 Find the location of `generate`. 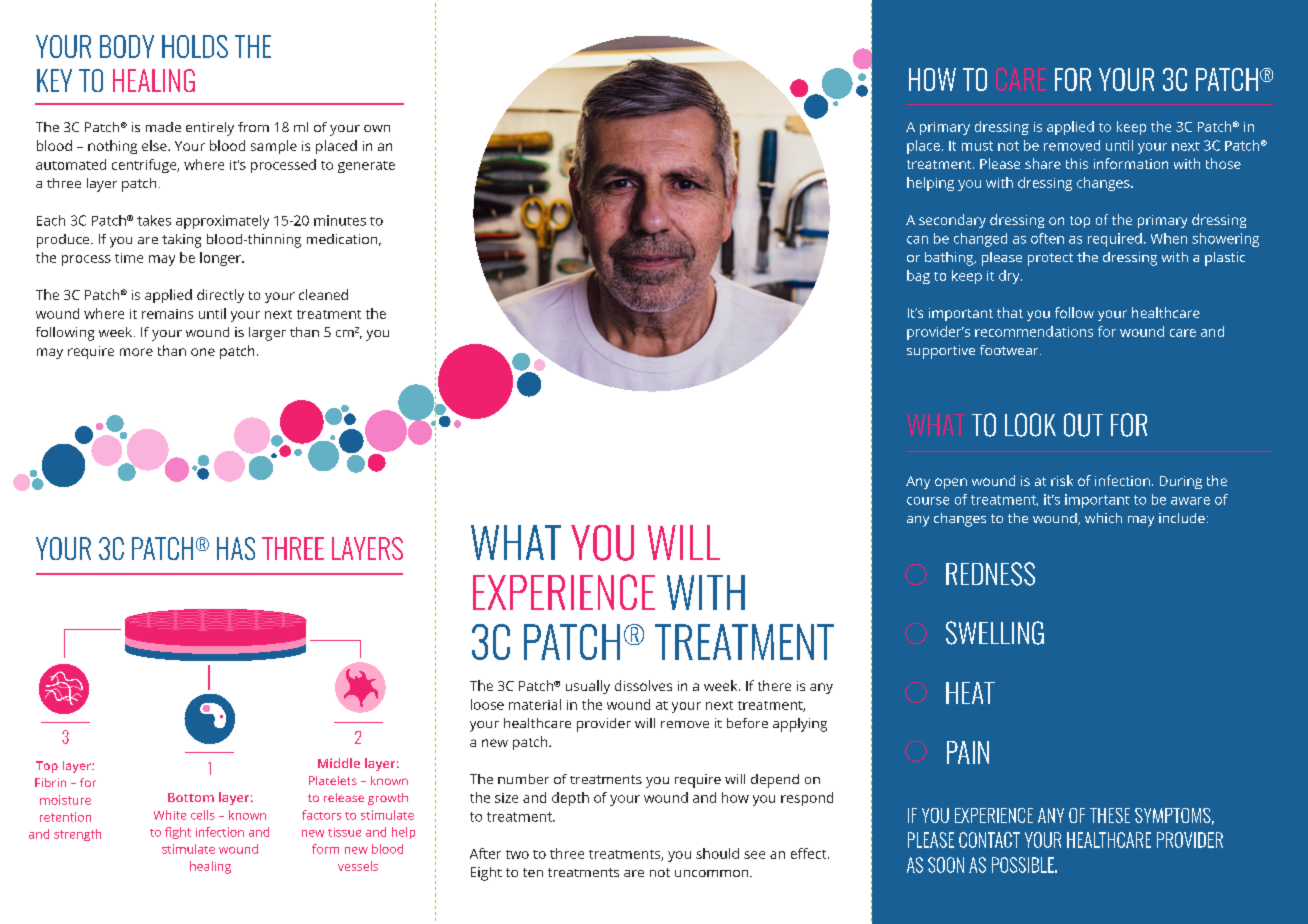

generate is located at coordinates (366, 167).
